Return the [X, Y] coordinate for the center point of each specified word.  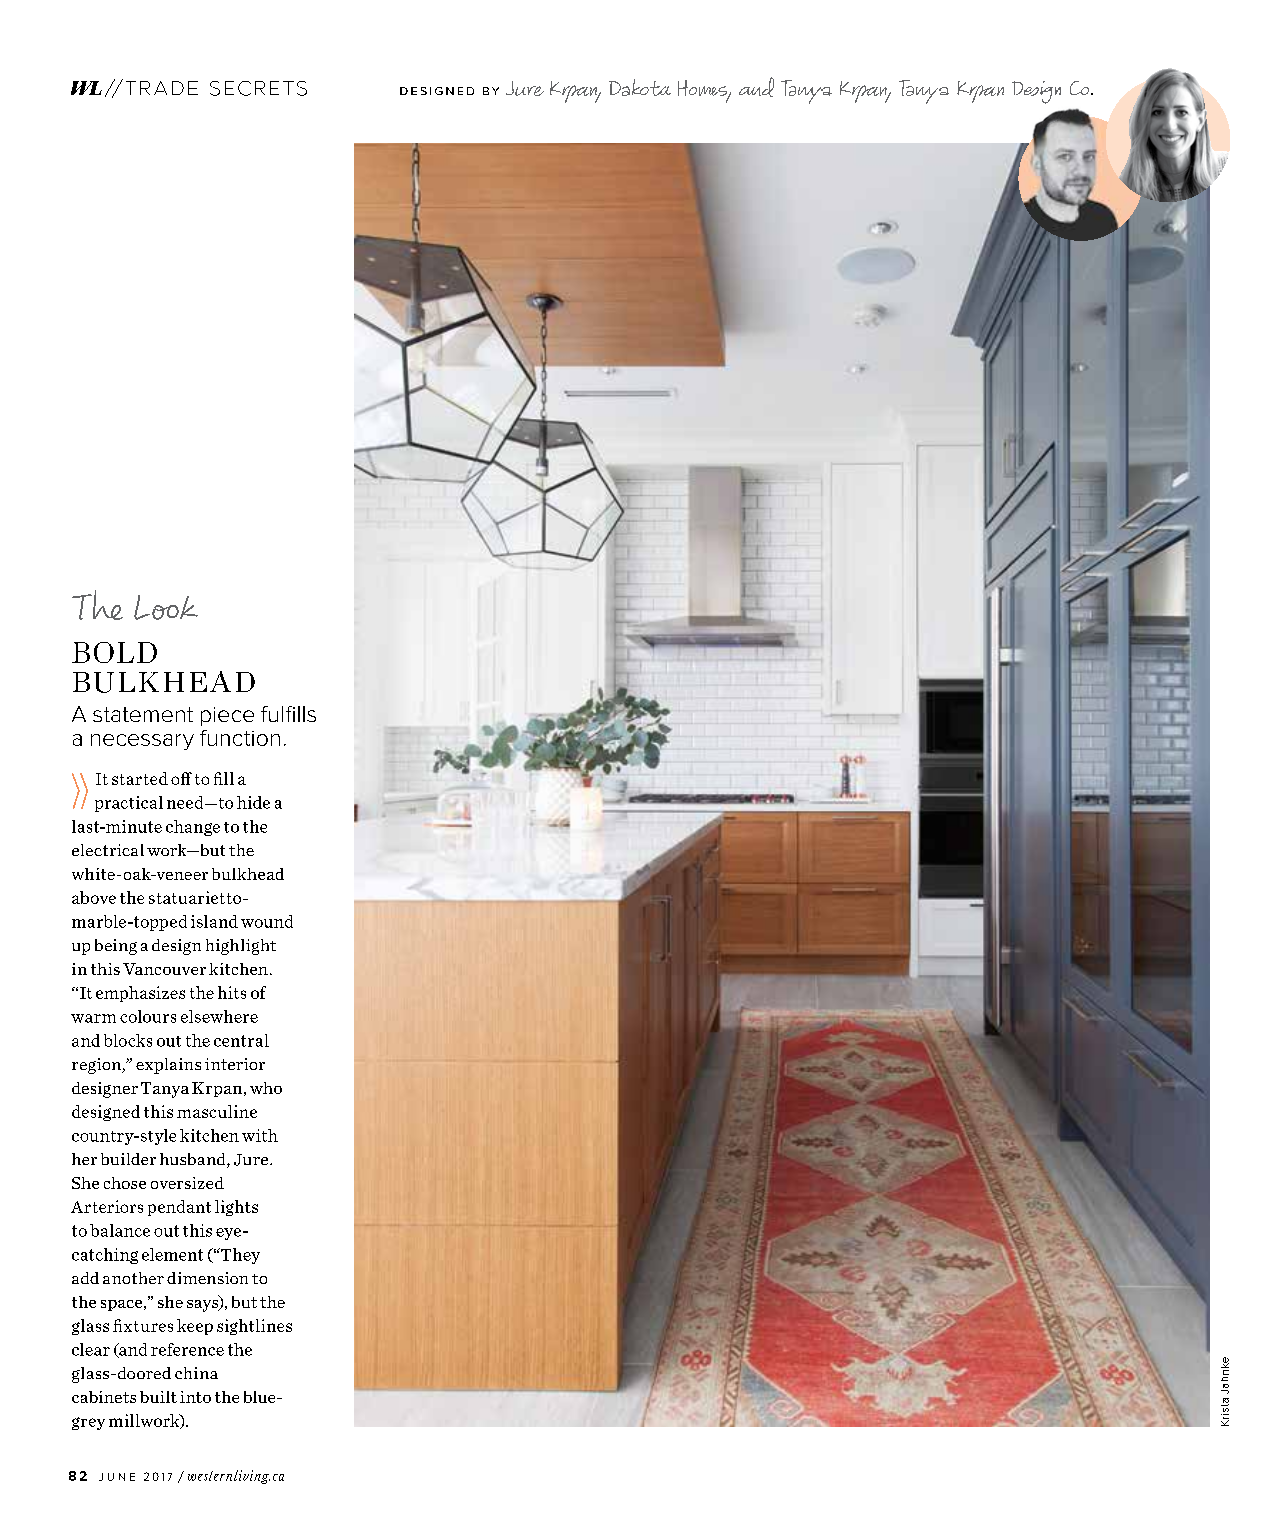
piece [227, 716]
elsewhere [219, 1016]
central [241, 1040]
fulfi [278, 714]
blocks [128, 1040]
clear [91, 1349]
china [196, 1373]
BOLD [114, 652]
